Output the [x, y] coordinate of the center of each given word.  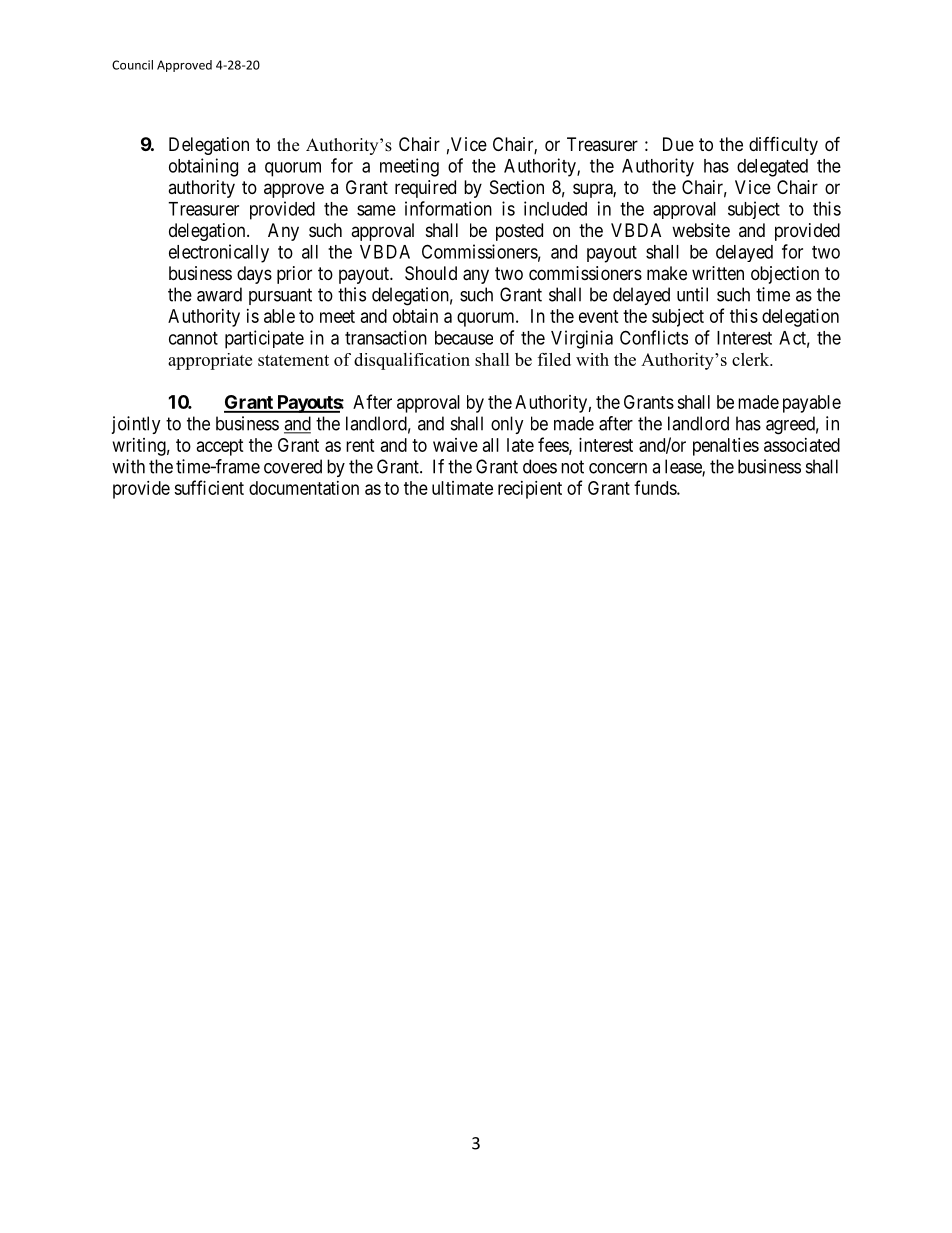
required [425, 189]
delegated [772, 168]
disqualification [412, 361]
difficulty [783, 146]
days [254, 275]
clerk [752, 359]
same [376, 210]
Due [678, 144]
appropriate [210, 361]
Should [431, 273]
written [718, 273]
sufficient [209, 487]
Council [132, 65]
